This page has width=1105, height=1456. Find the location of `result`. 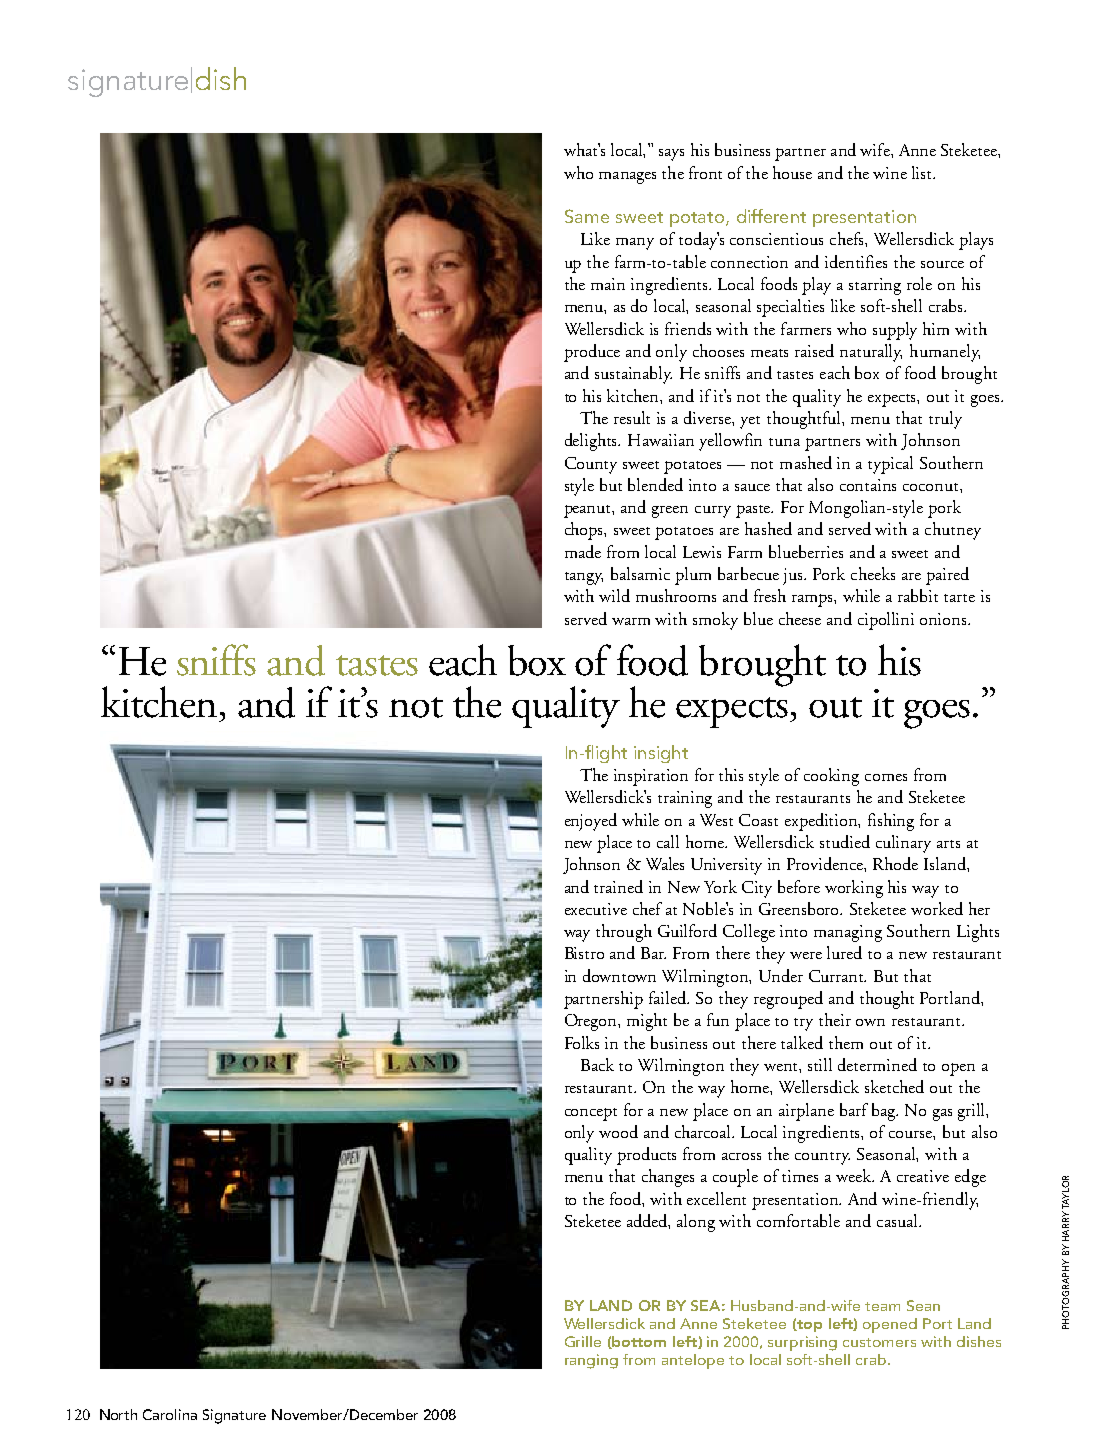

result is located at coordinates (632, 417).
